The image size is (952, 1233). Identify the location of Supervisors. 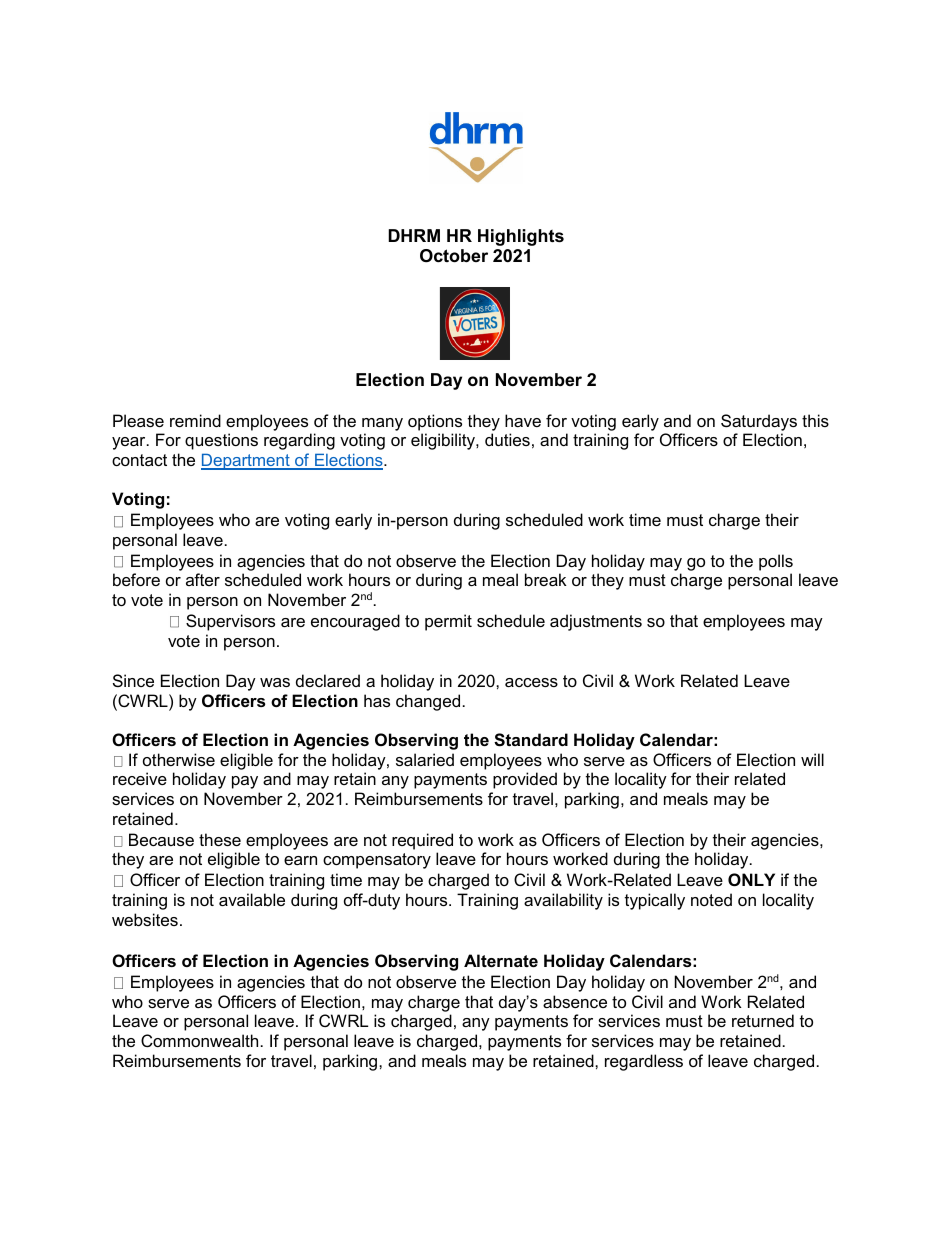
(230, 622).
